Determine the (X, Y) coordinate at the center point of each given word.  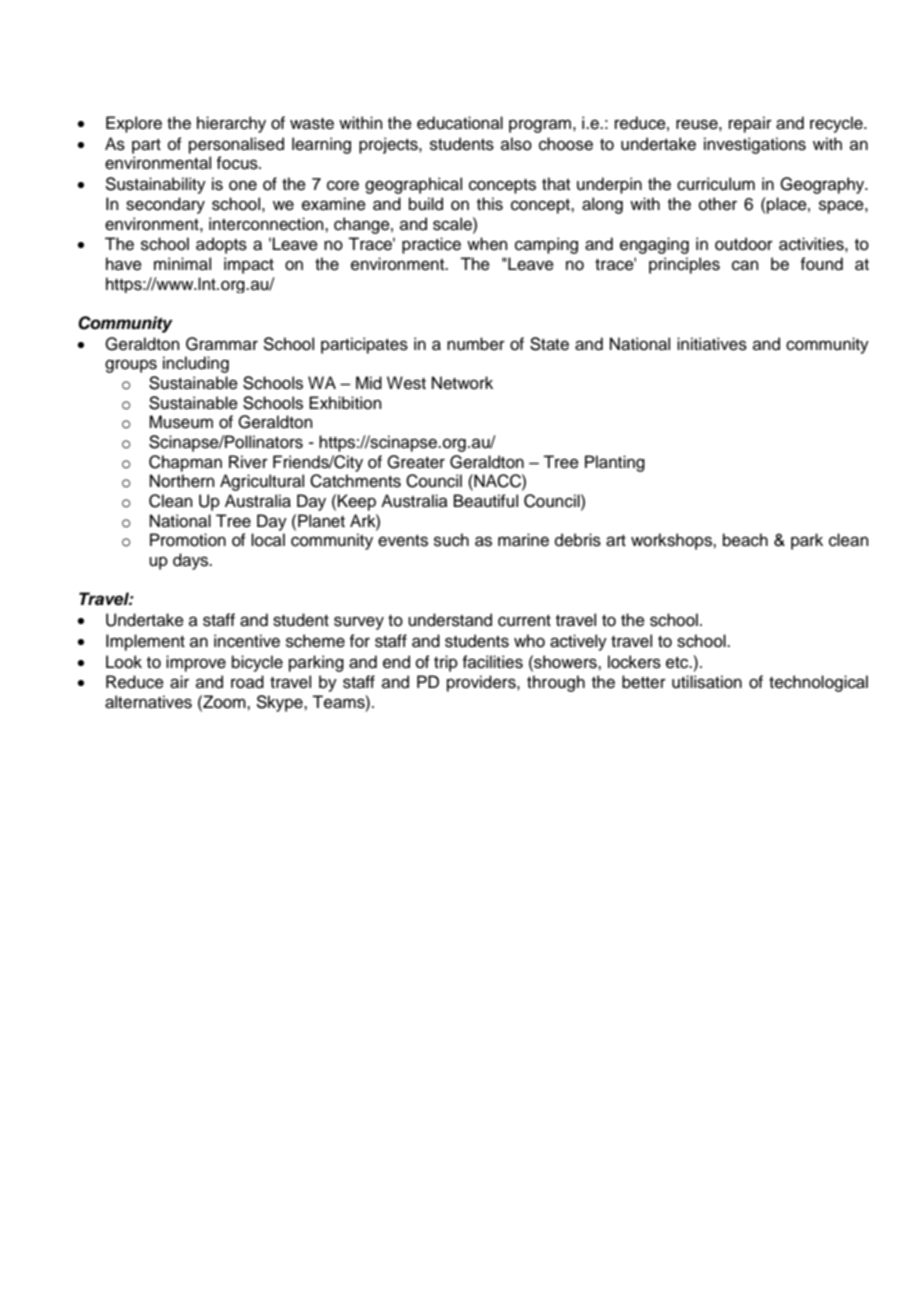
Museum (181, 422)
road (247, 682)
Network (462, 383)
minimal (182, 264)
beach (745, 540)
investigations (755, 145)
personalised (236, 145)
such (451, 540)
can (745, 265)
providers (482, 683)
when (487, 244)
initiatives (712, 344)
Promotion (188, 540)
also (516, 144)
